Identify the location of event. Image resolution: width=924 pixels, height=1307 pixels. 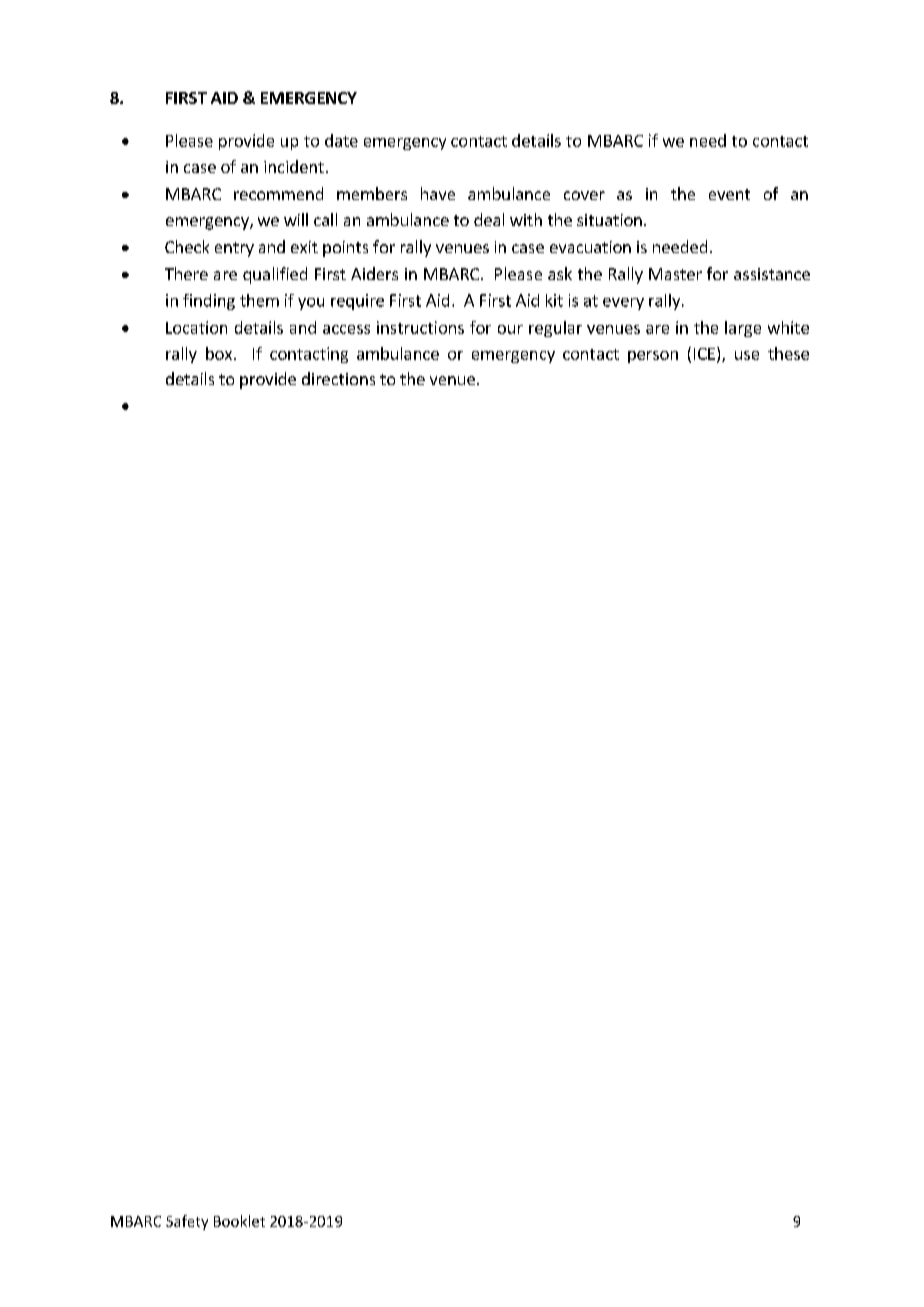
(729, 194).
